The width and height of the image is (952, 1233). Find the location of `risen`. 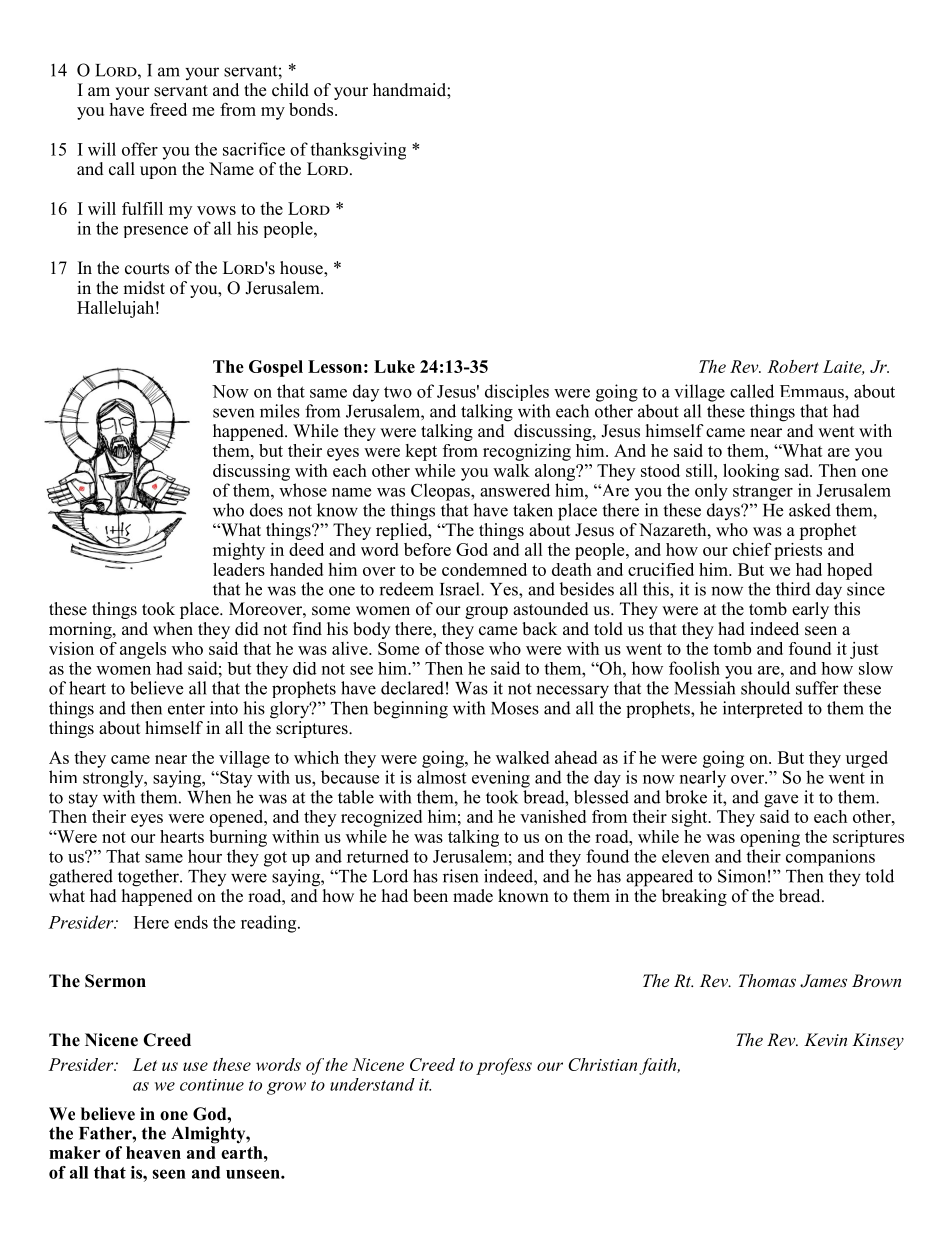

risen is located at coordinates (460, 876).
